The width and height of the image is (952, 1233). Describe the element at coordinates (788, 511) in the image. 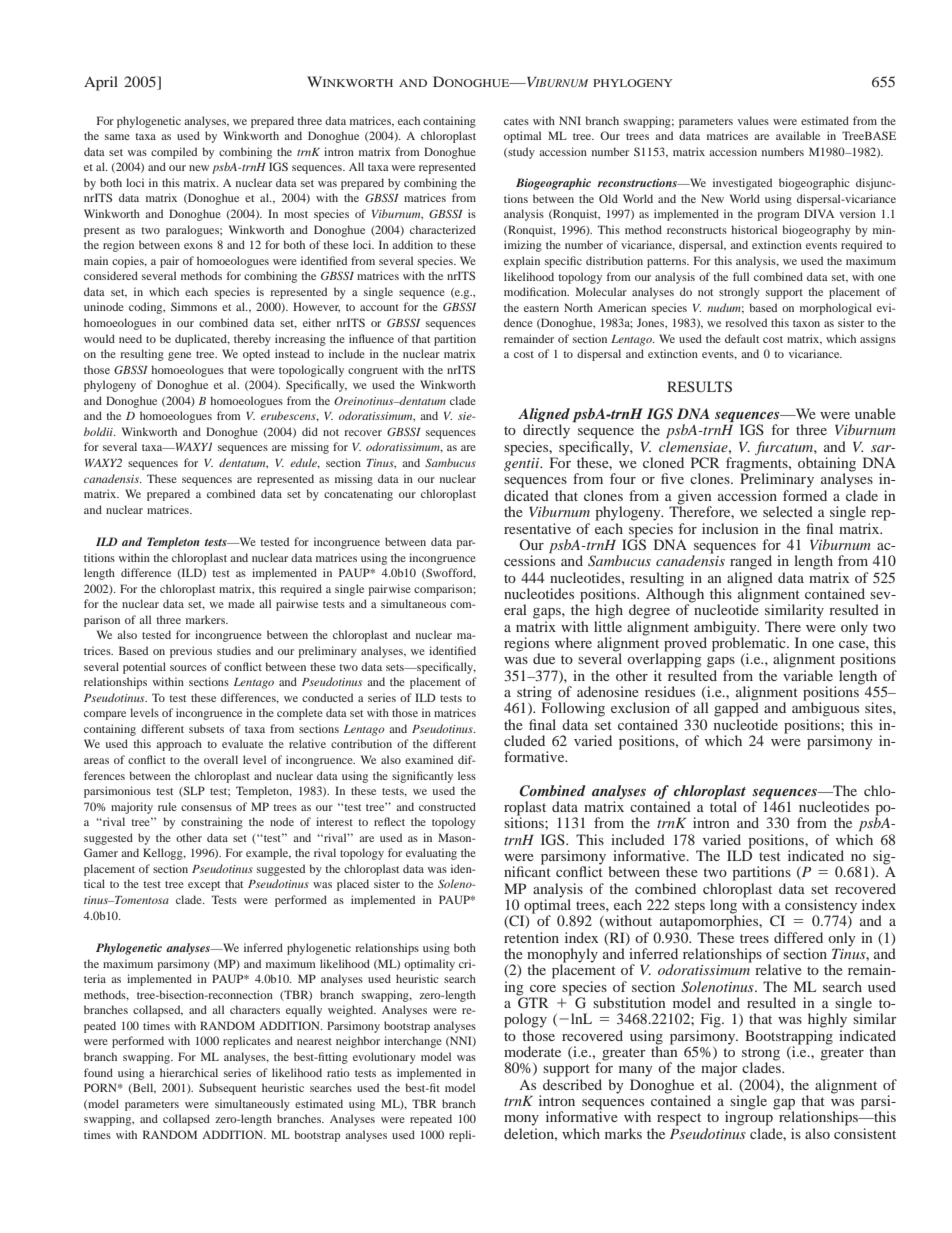

I see `selected` at that location.
